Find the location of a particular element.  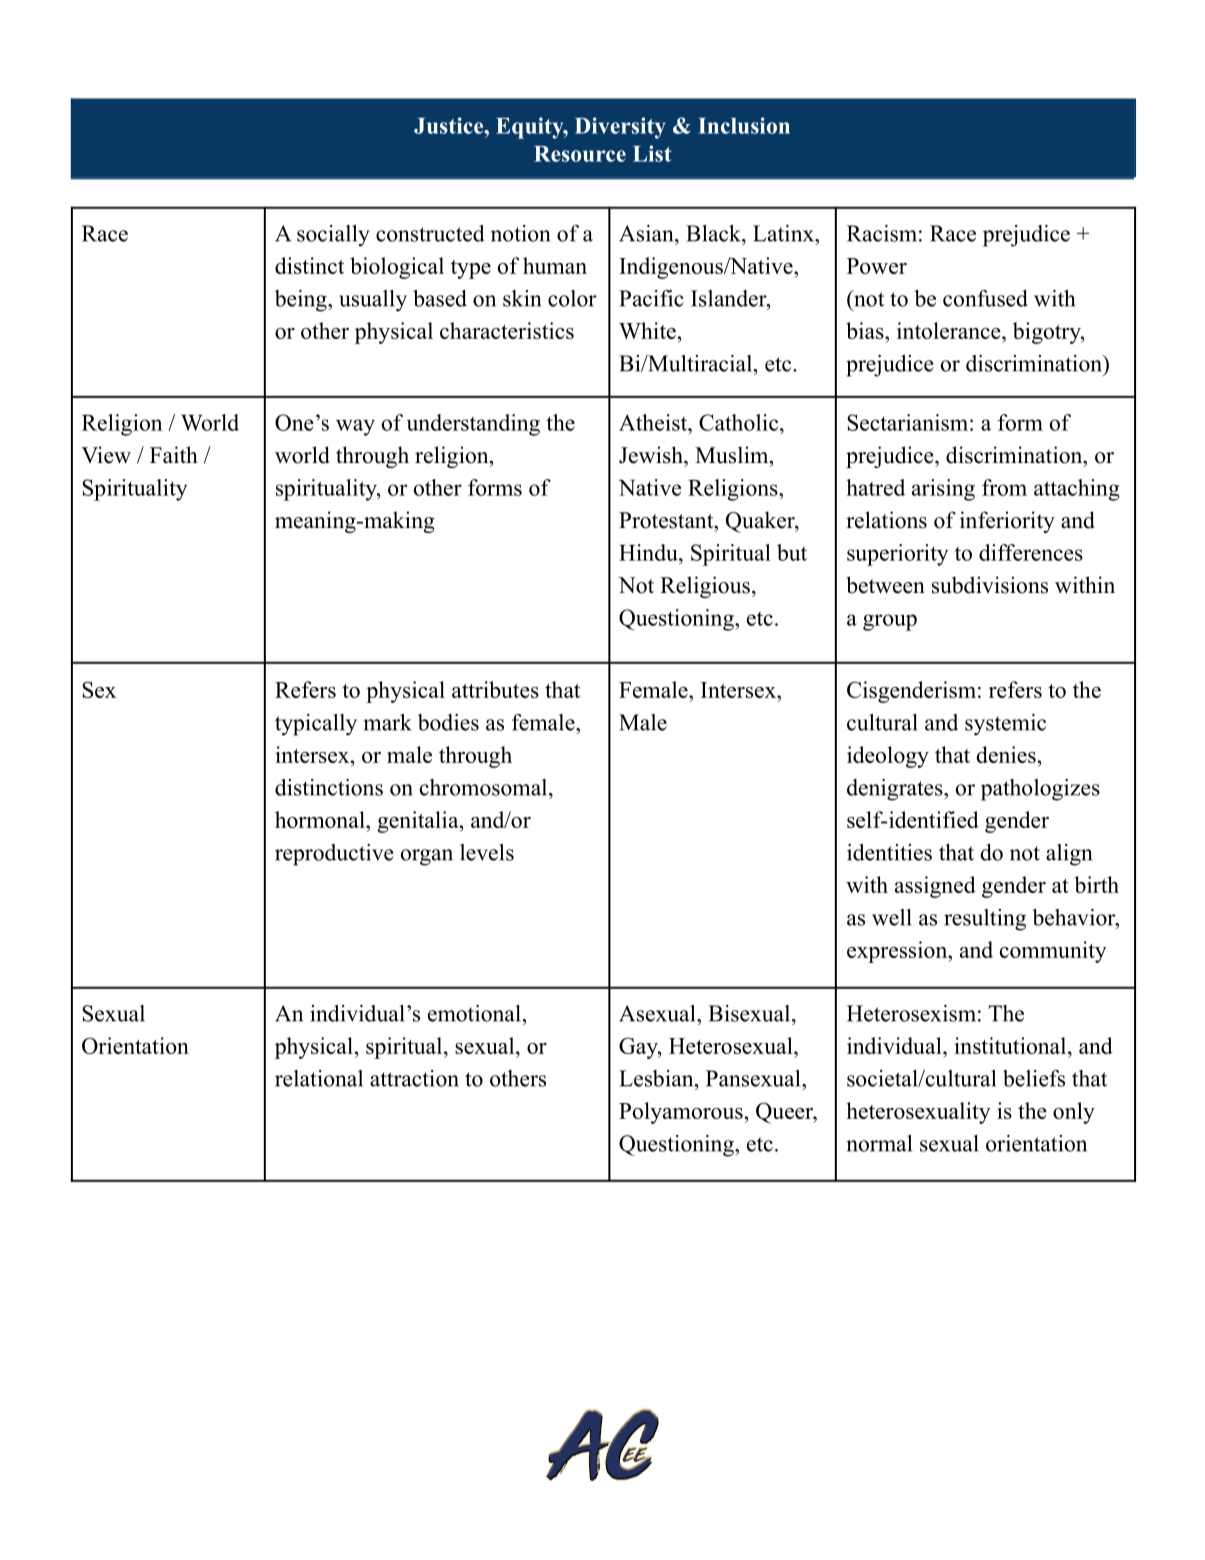

beliefs is located at coordinates (1034, 1078).
